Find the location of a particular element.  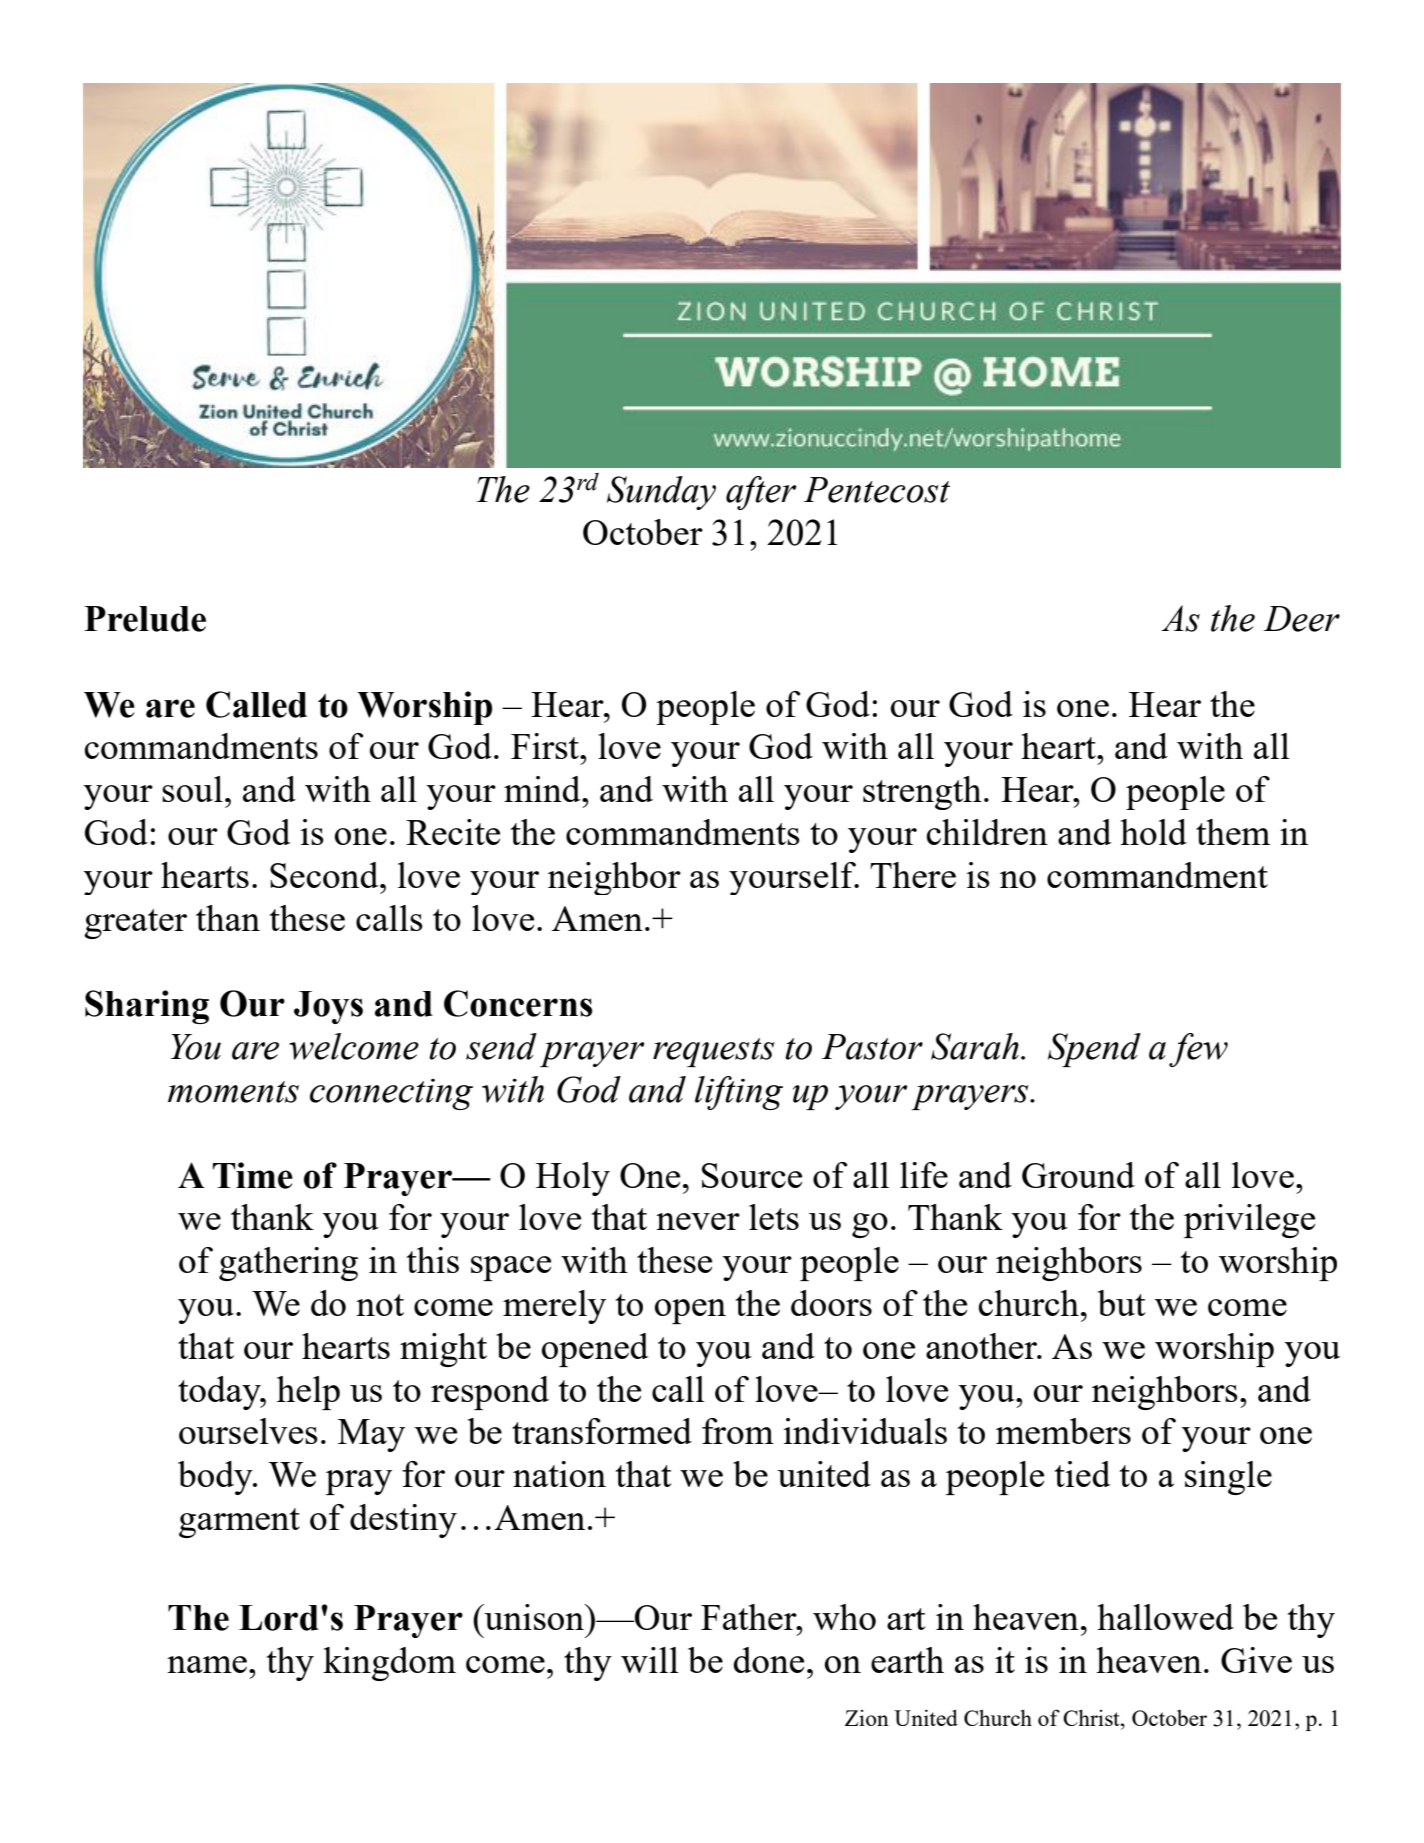

help is located at coordinates (308, 1393).
